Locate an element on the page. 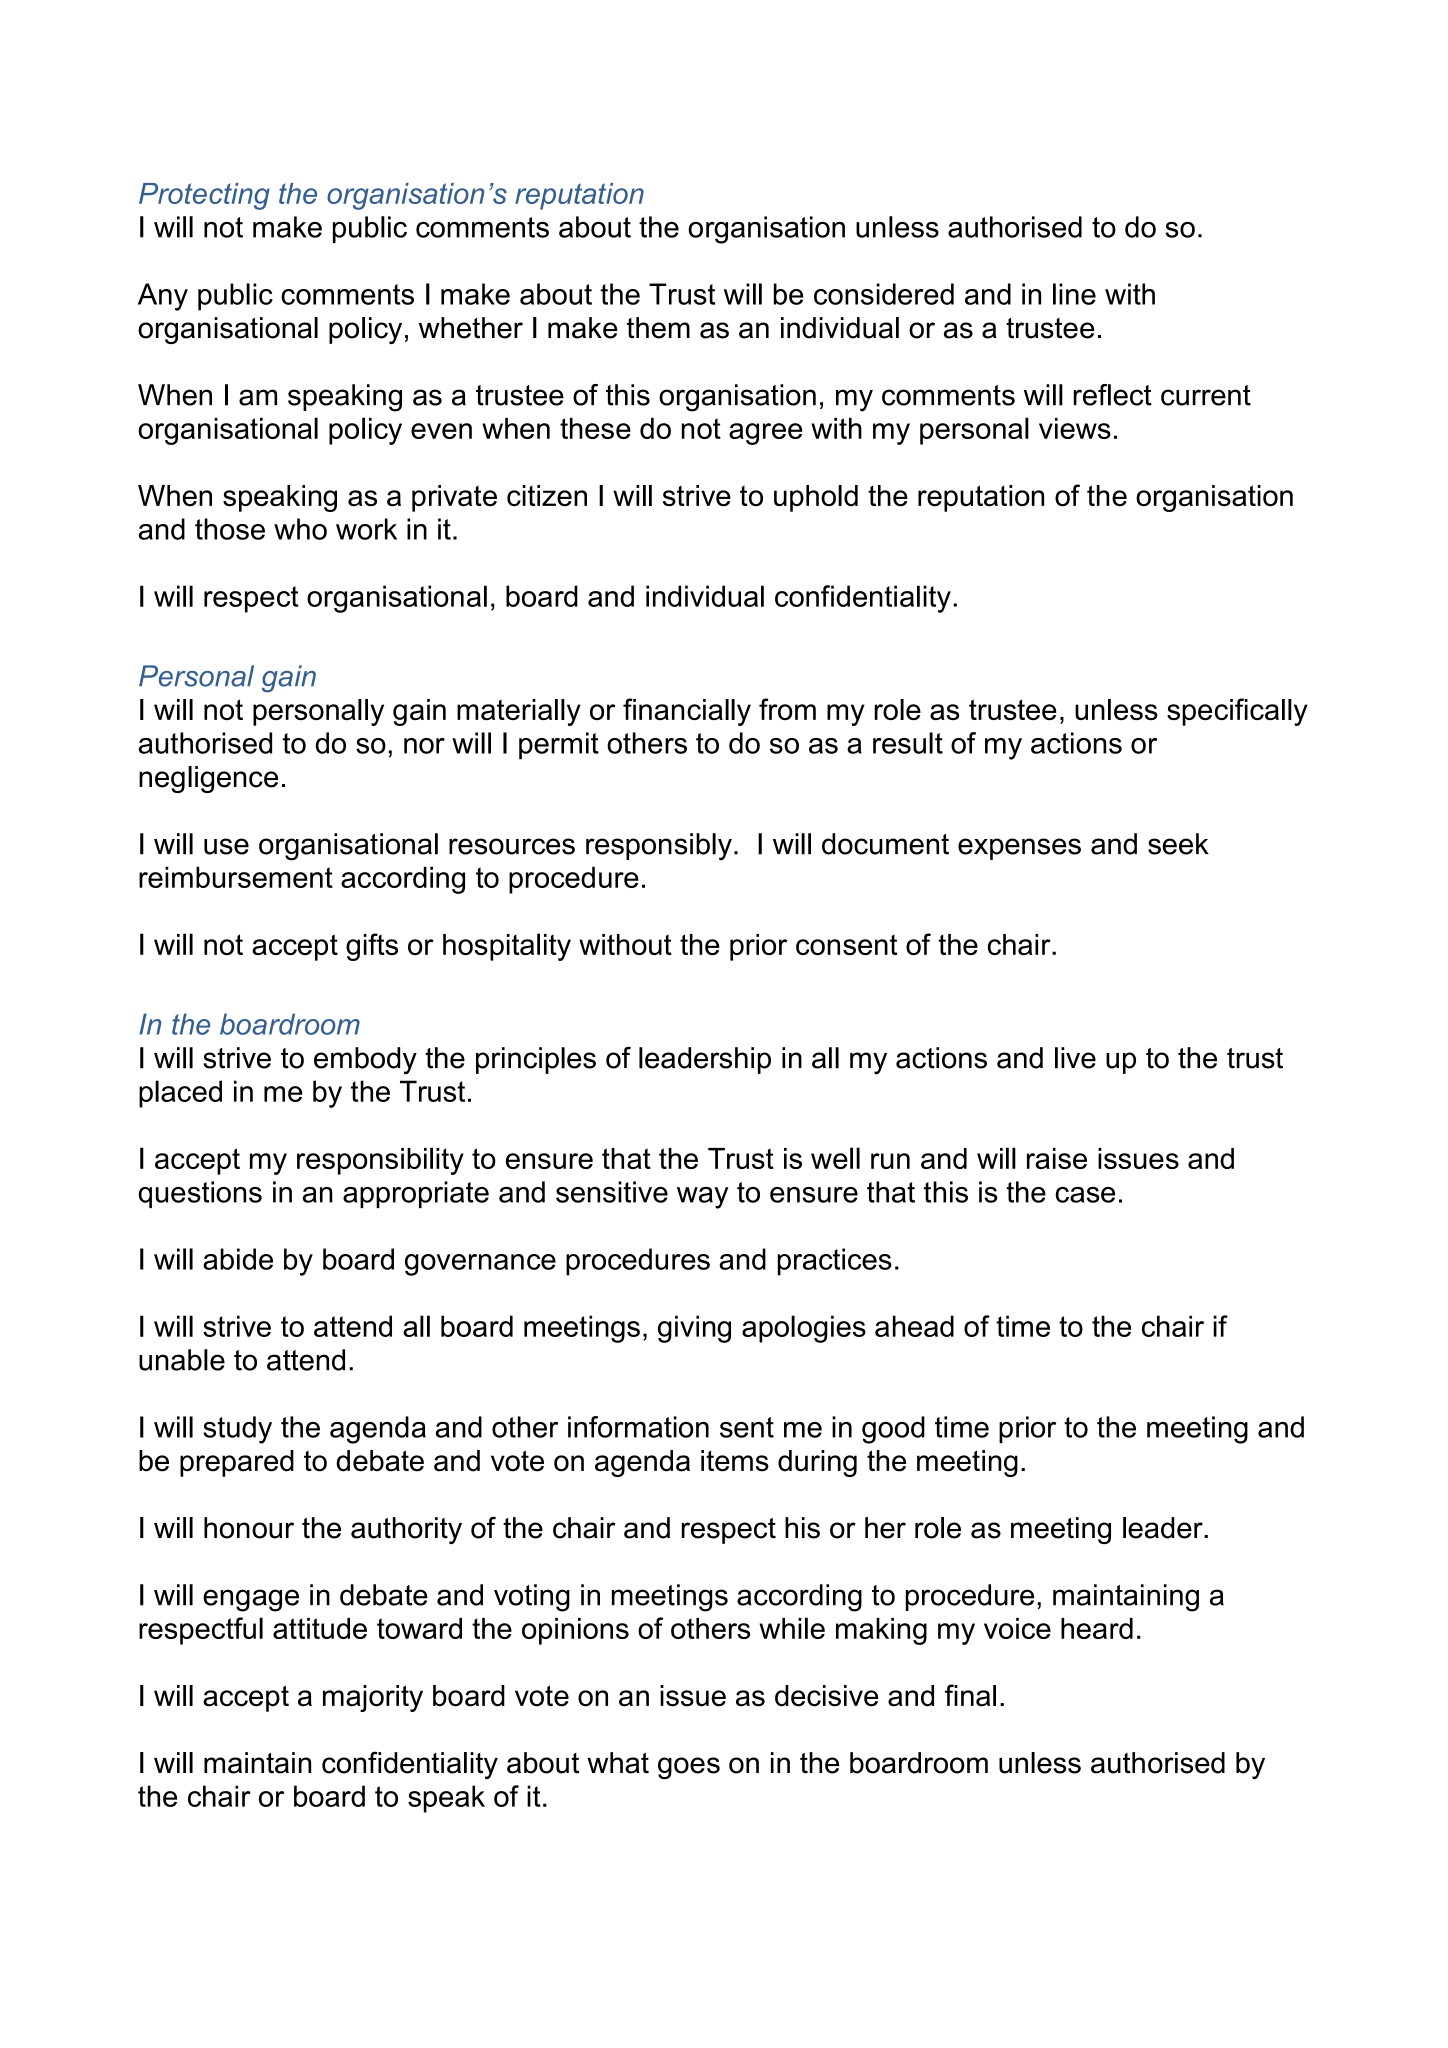 The width and height of the image is (1448, 2048). goes is located at coordinates (689, 1768).
